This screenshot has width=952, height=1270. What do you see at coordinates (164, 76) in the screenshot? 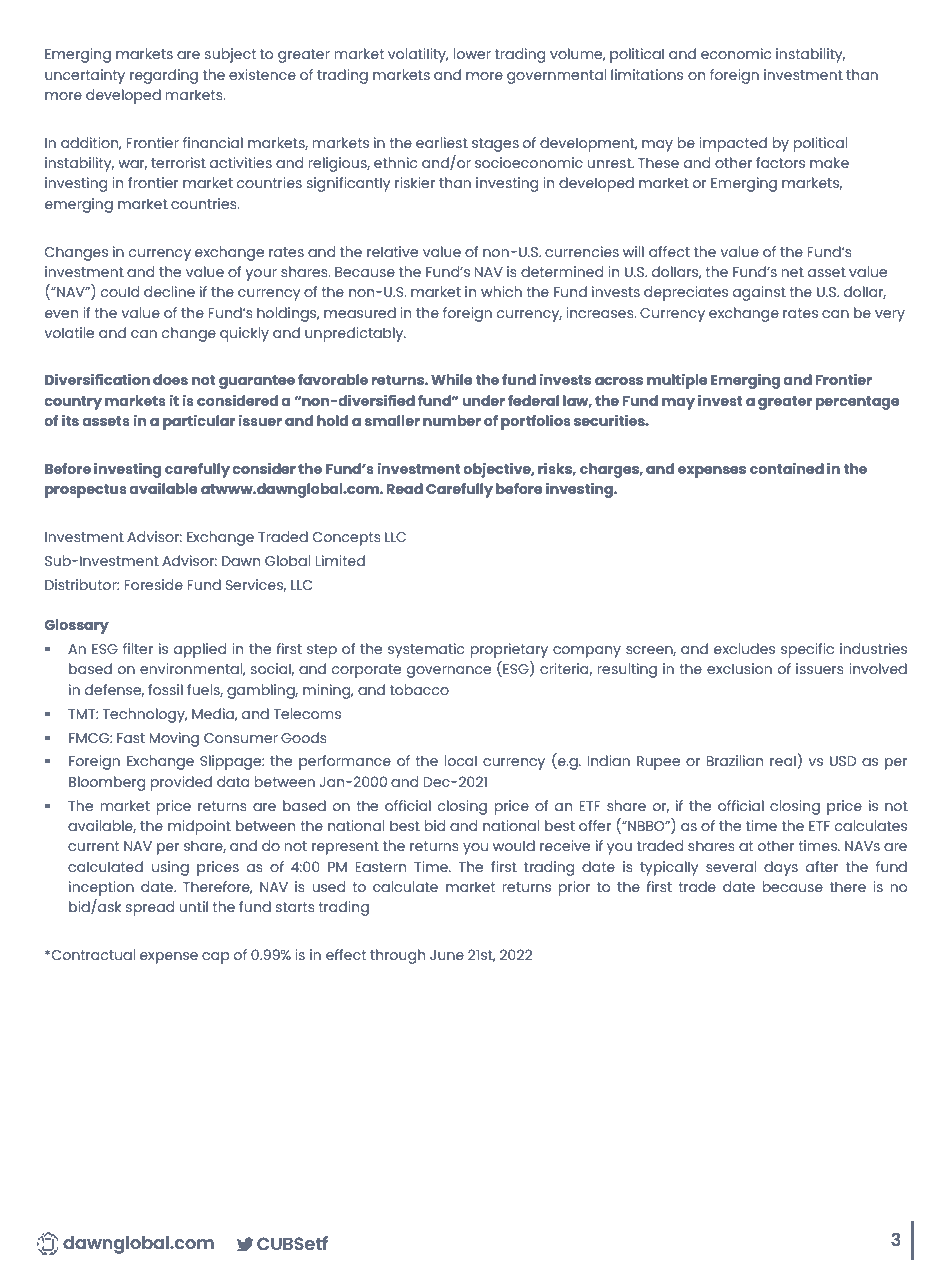
I see `regarding` at bounding box center [164, 76].
